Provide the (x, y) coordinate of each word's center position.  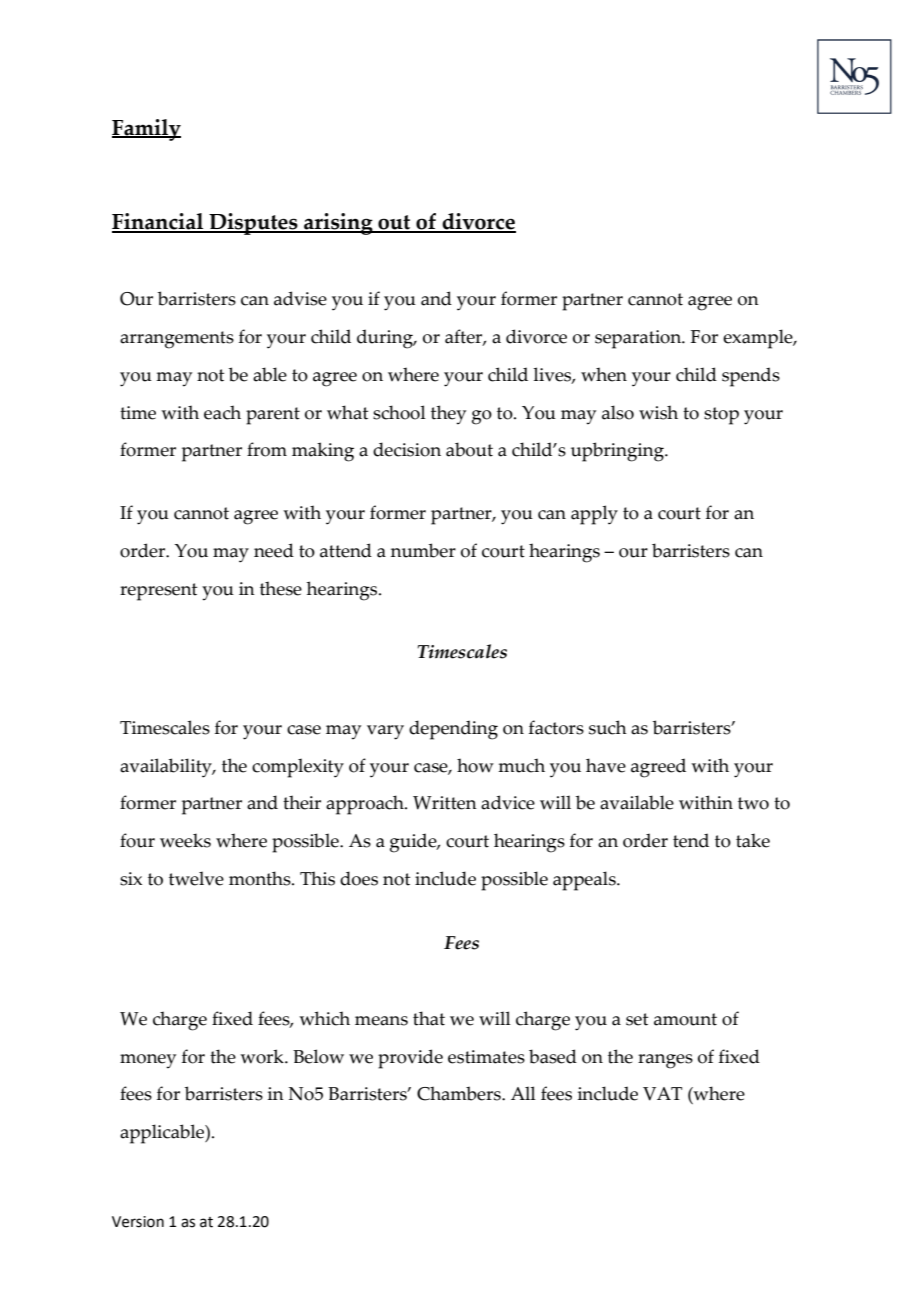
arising (338, 224)
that (429, 1018)
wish (658, 412)
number (423, 550)
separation (639, 339)
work (263, 1056)
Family (146, 130)
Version (138, 1222)
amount (685, 1019)
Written (445, 803)
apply (594, 515)
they (448, 415)
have (606, 765)
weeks (185, 840)
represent (158, 592)
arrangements (177, 340)
